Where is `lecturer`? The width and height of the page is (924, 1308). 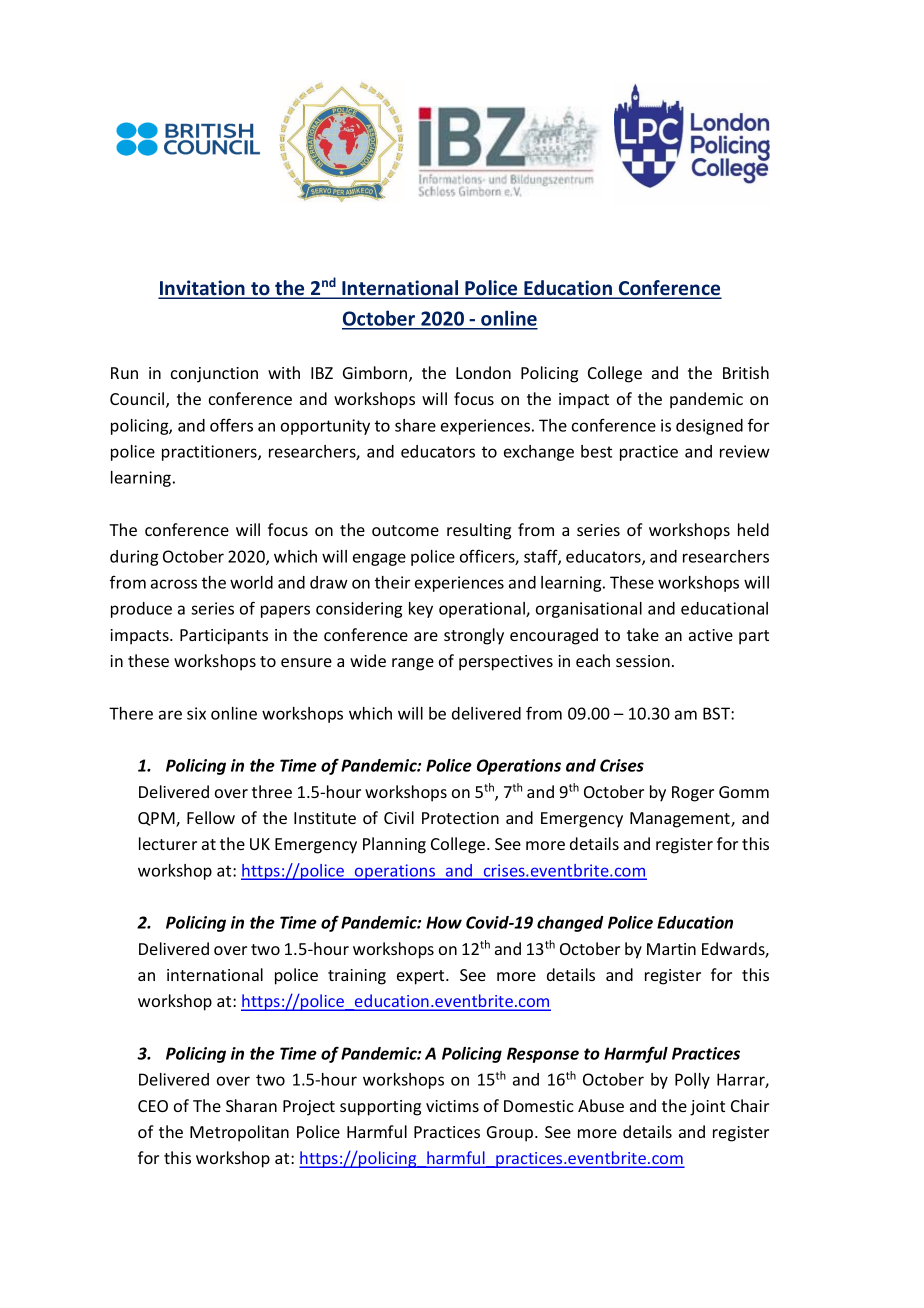 lecturer is located at coordinates (168, 843).
